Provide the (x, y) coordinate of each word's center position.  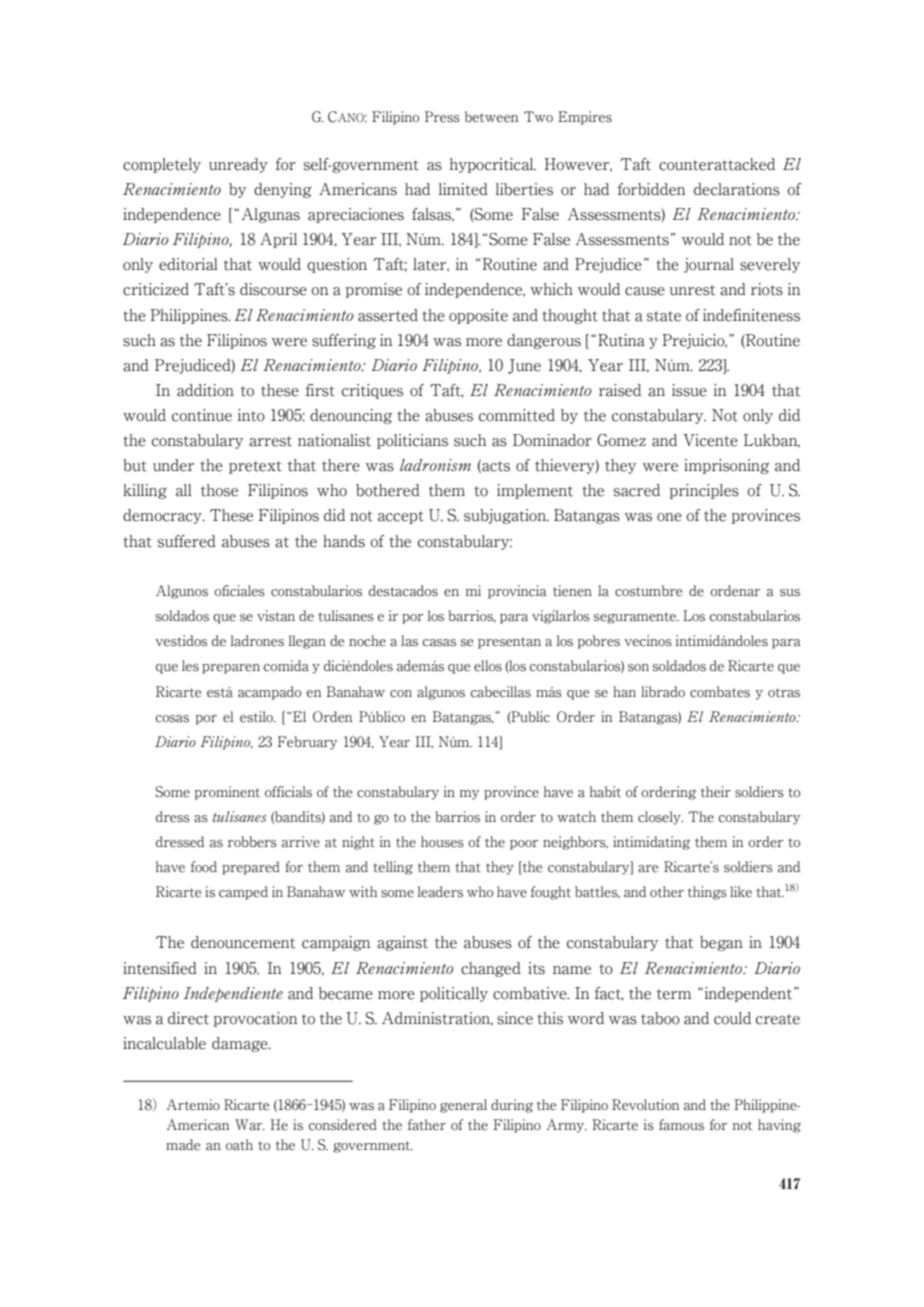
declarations (737, 189)
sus (790, 593)
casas (439, 643)
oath (239, 1145)
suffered (187, 541)
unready (238, 165)
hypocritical (493, 165)
